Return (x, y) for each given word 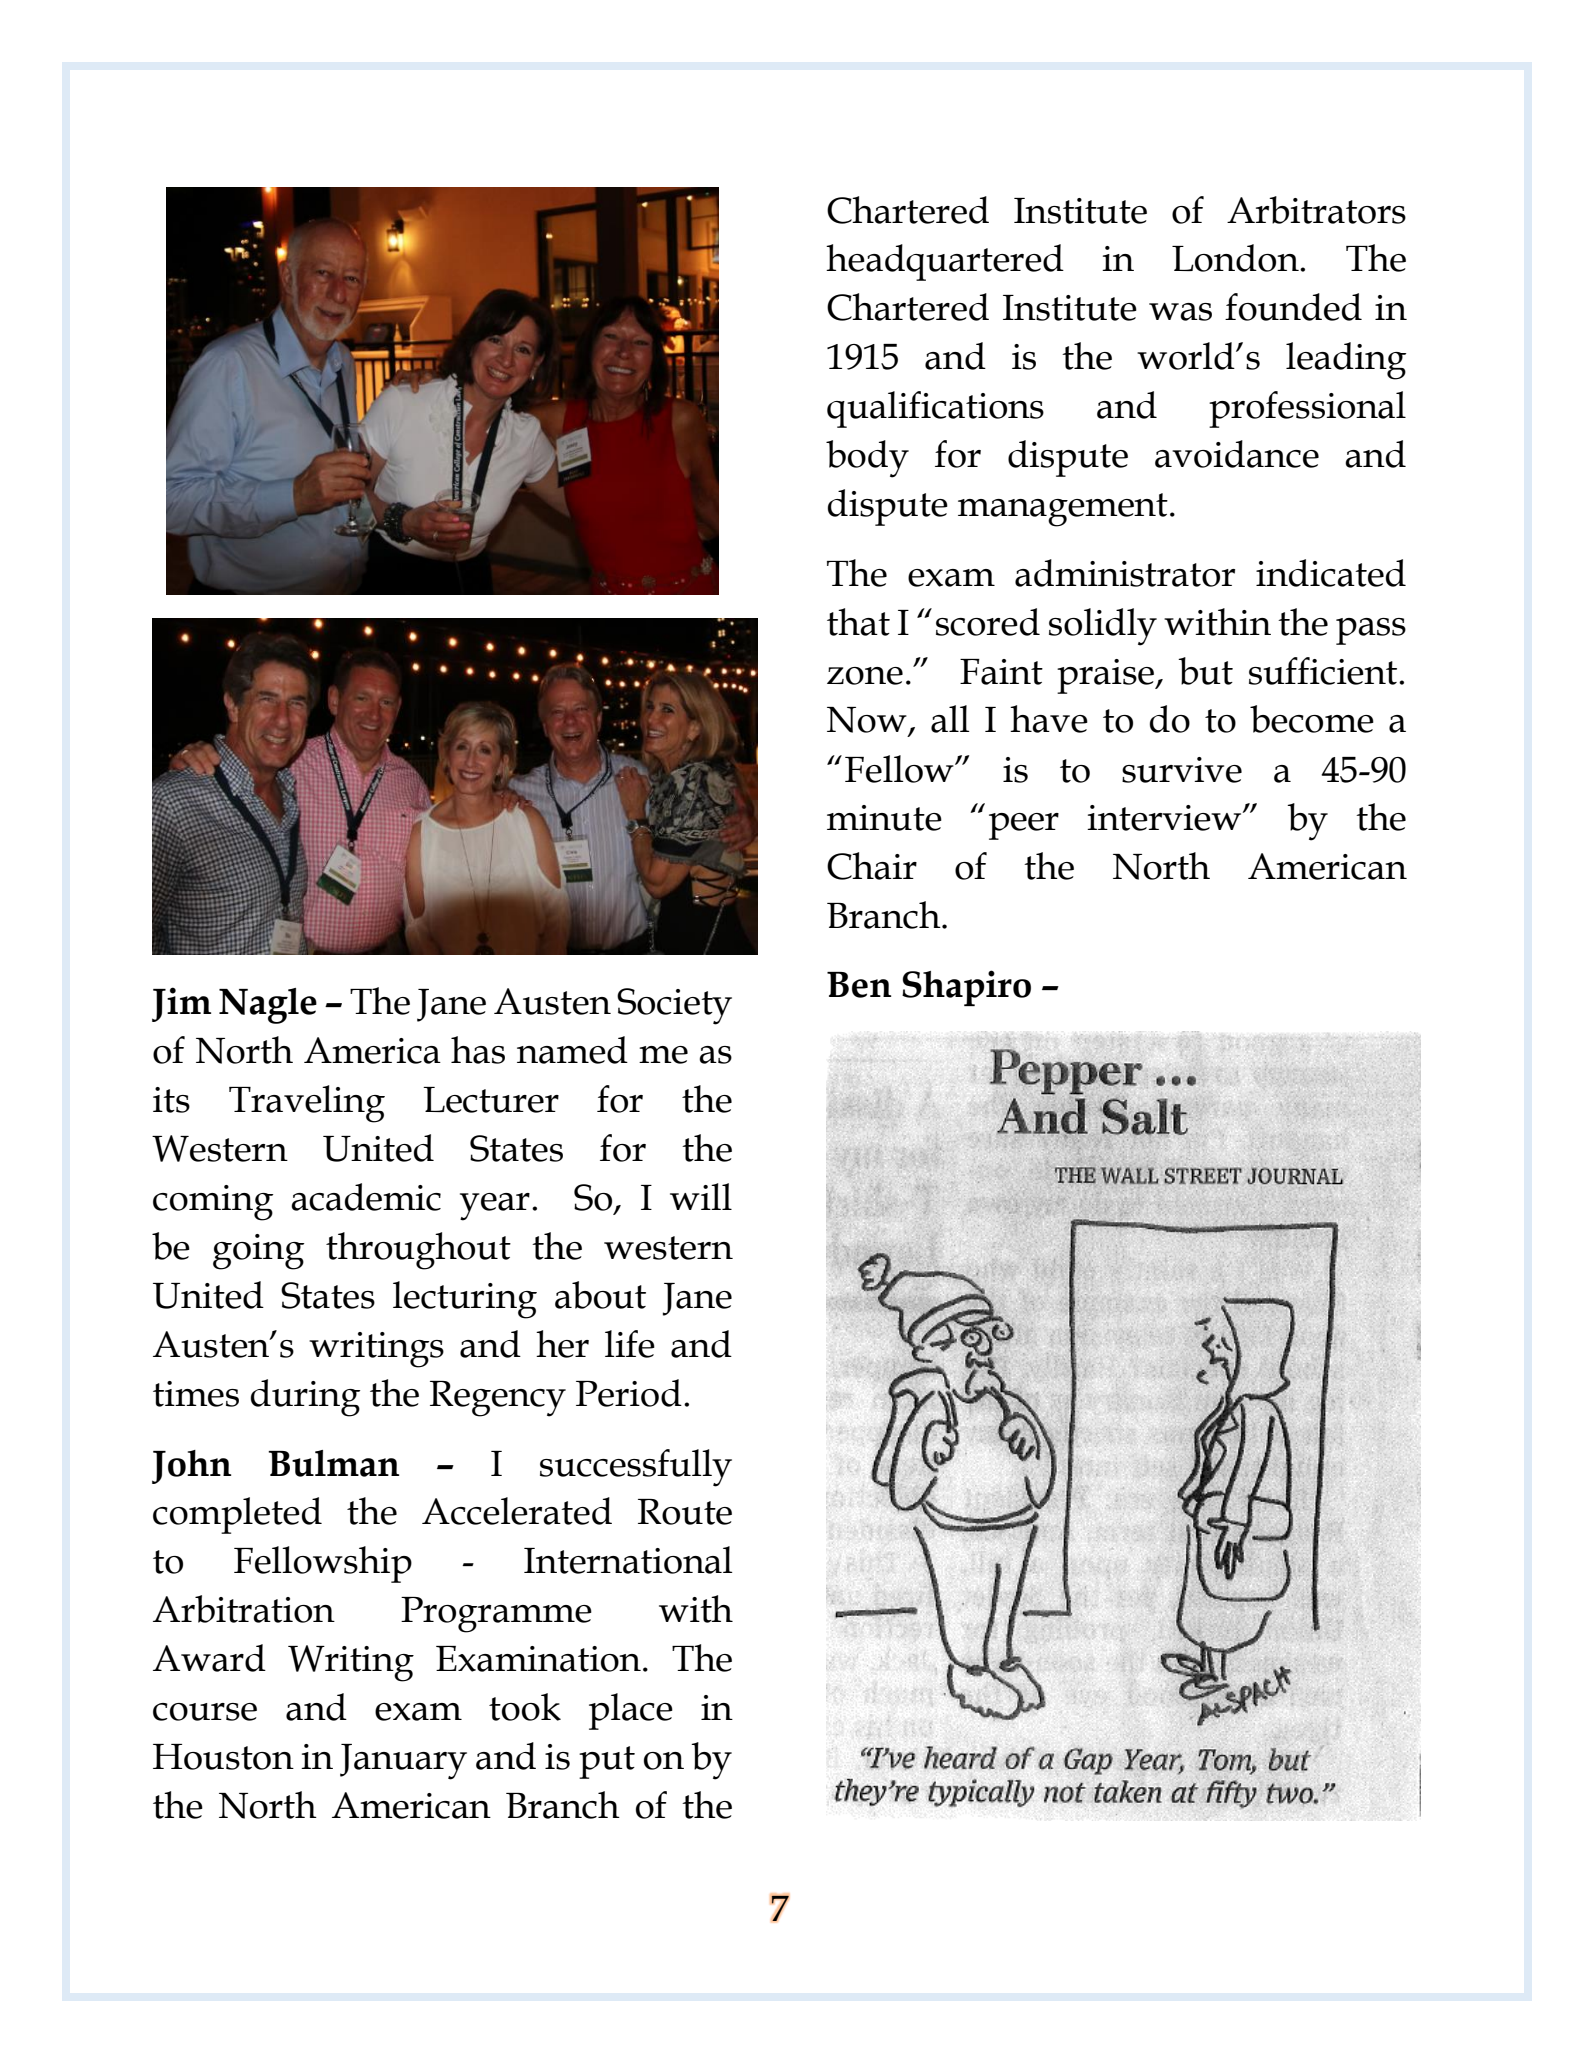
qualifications (935, 409)
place (631, 1711)
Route (685, 1512)
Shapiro (966, 988)
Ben (859, 985)
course (205, 1712)
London (1236, 258)
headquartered (945, 262)
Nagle (268, 1006)
